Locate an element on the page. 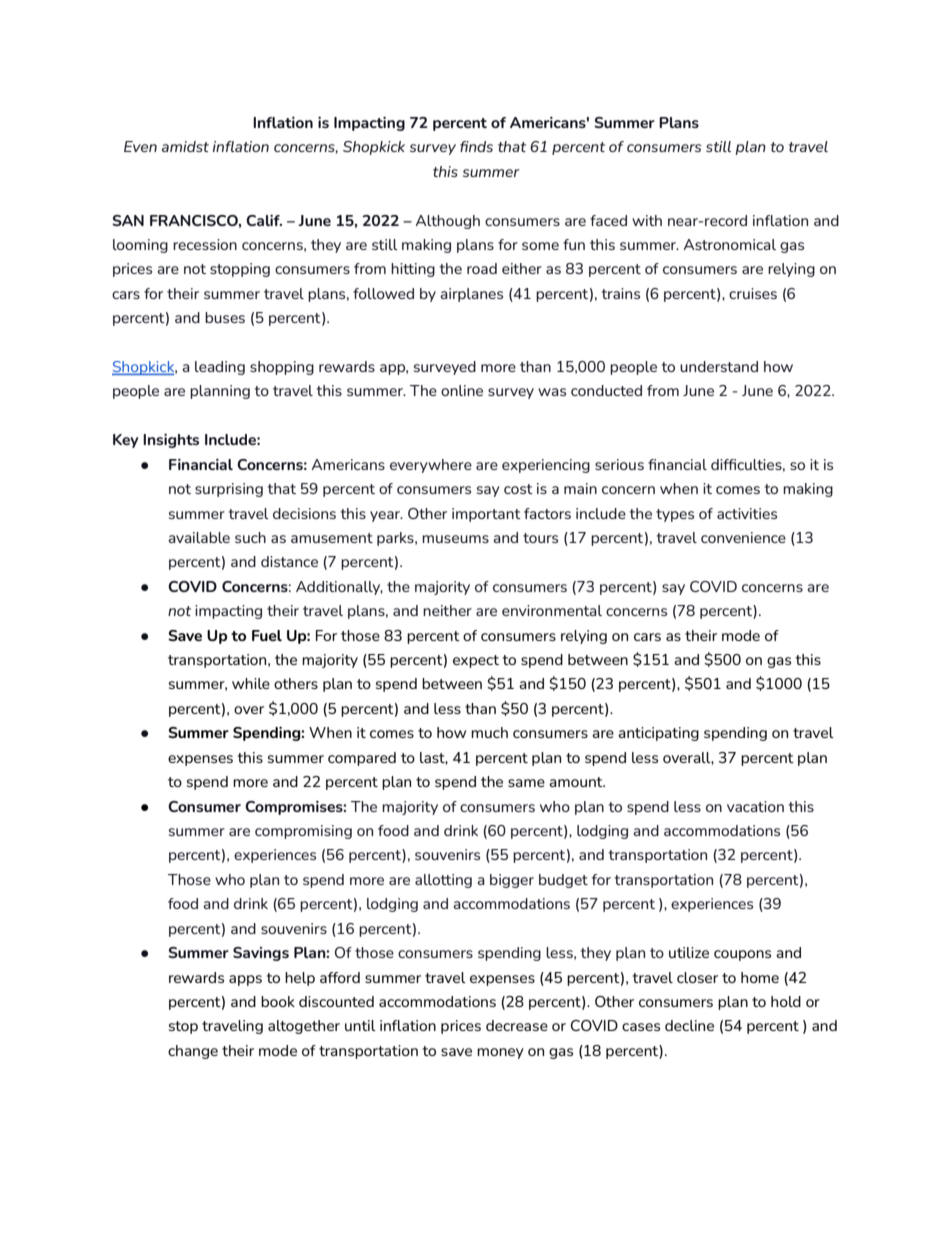 The height and width of the image is (1233, 952). compromising is located at coordinates (303, 832).
